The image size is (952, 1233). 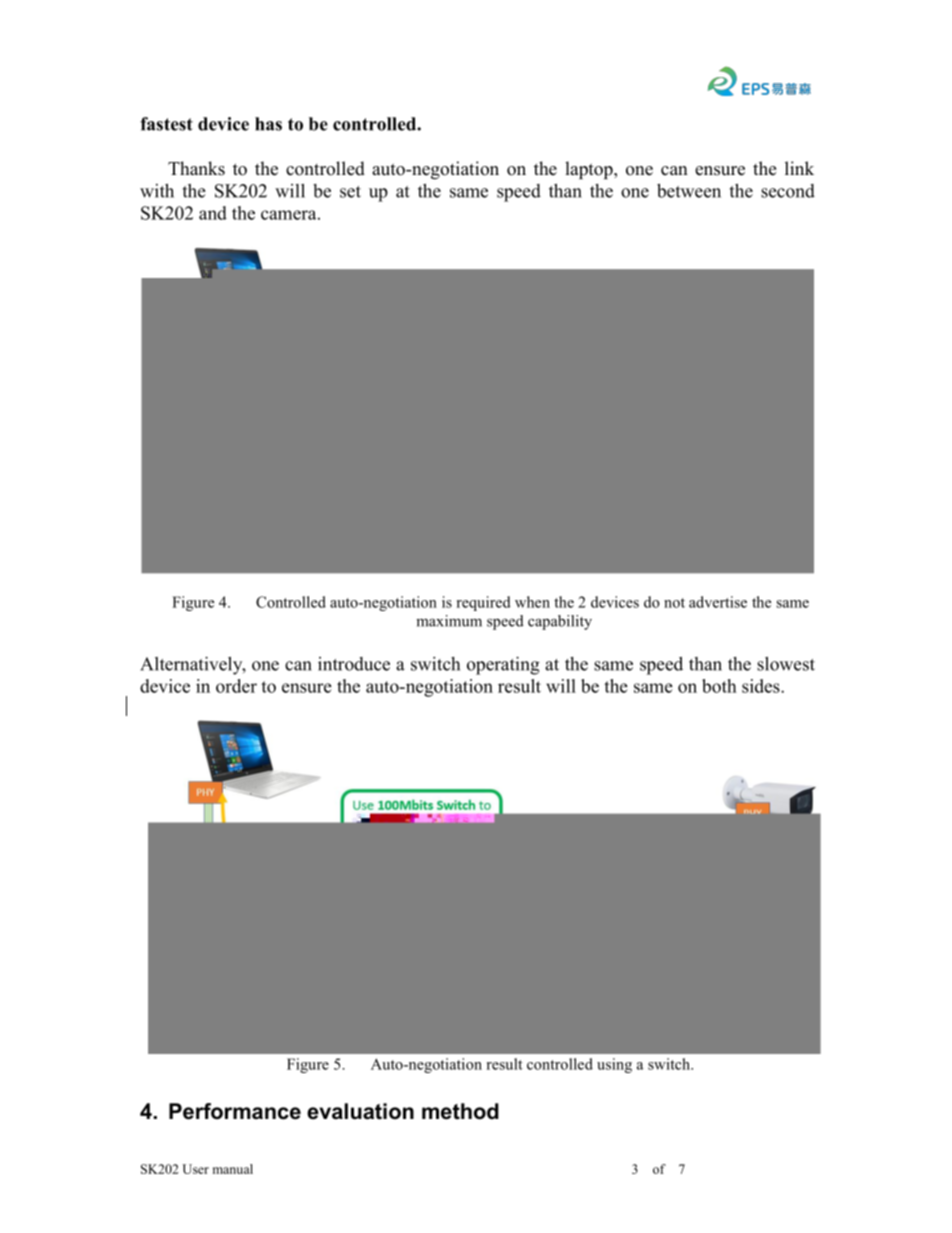 I want to click on has, so click(x=268, y=124).
